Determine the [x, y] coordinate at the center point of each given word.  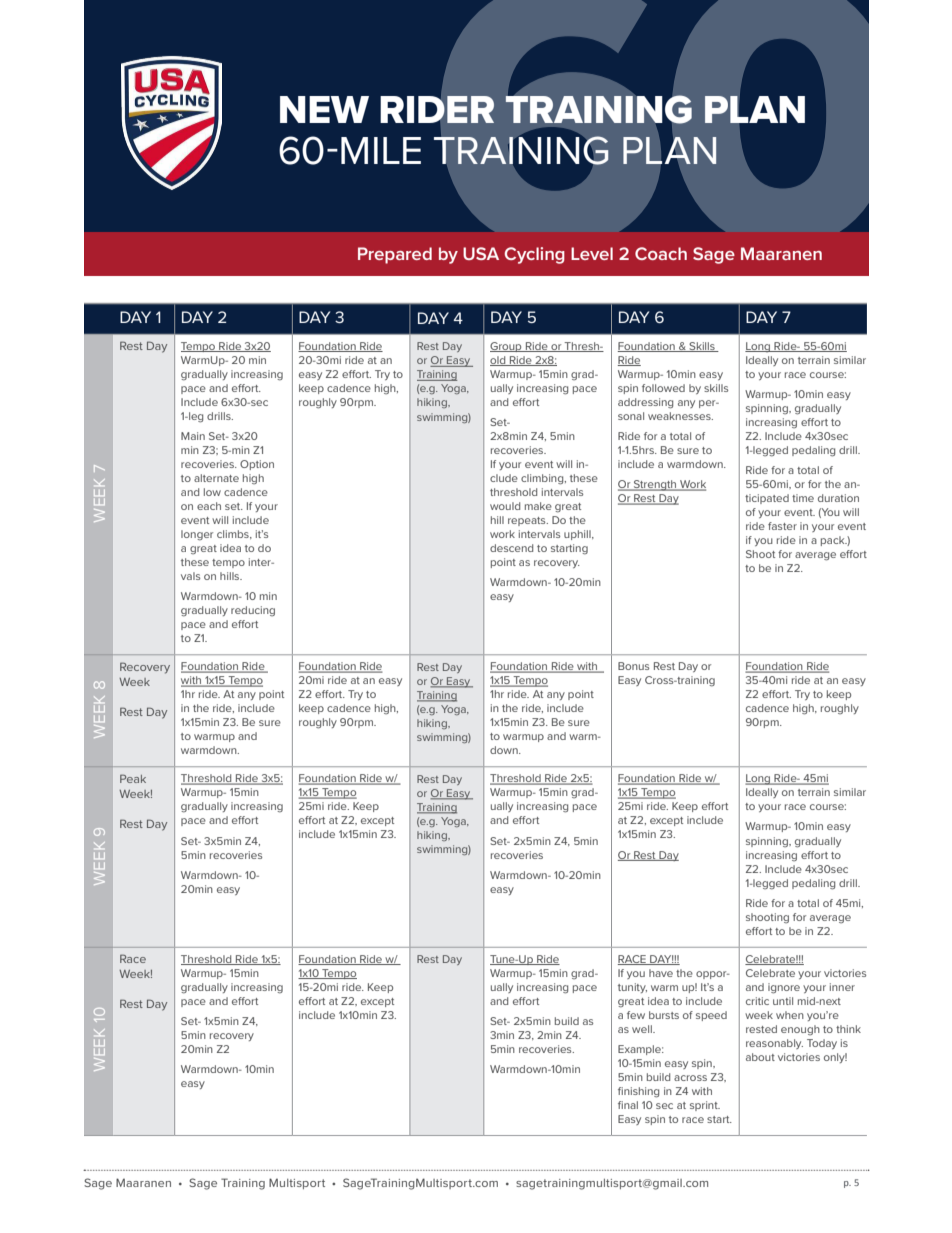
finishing [638, 1092]
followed [663, 388]
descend [511, 548]
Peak [133, 778]
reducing [253, 611]
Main [193, 436]
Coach [661, 253]
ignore [784, 988]
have [661, 973]
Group [507, 347]
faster [782, 526]
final [628, 1105]
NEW [324, 109]
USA [481, 253]
